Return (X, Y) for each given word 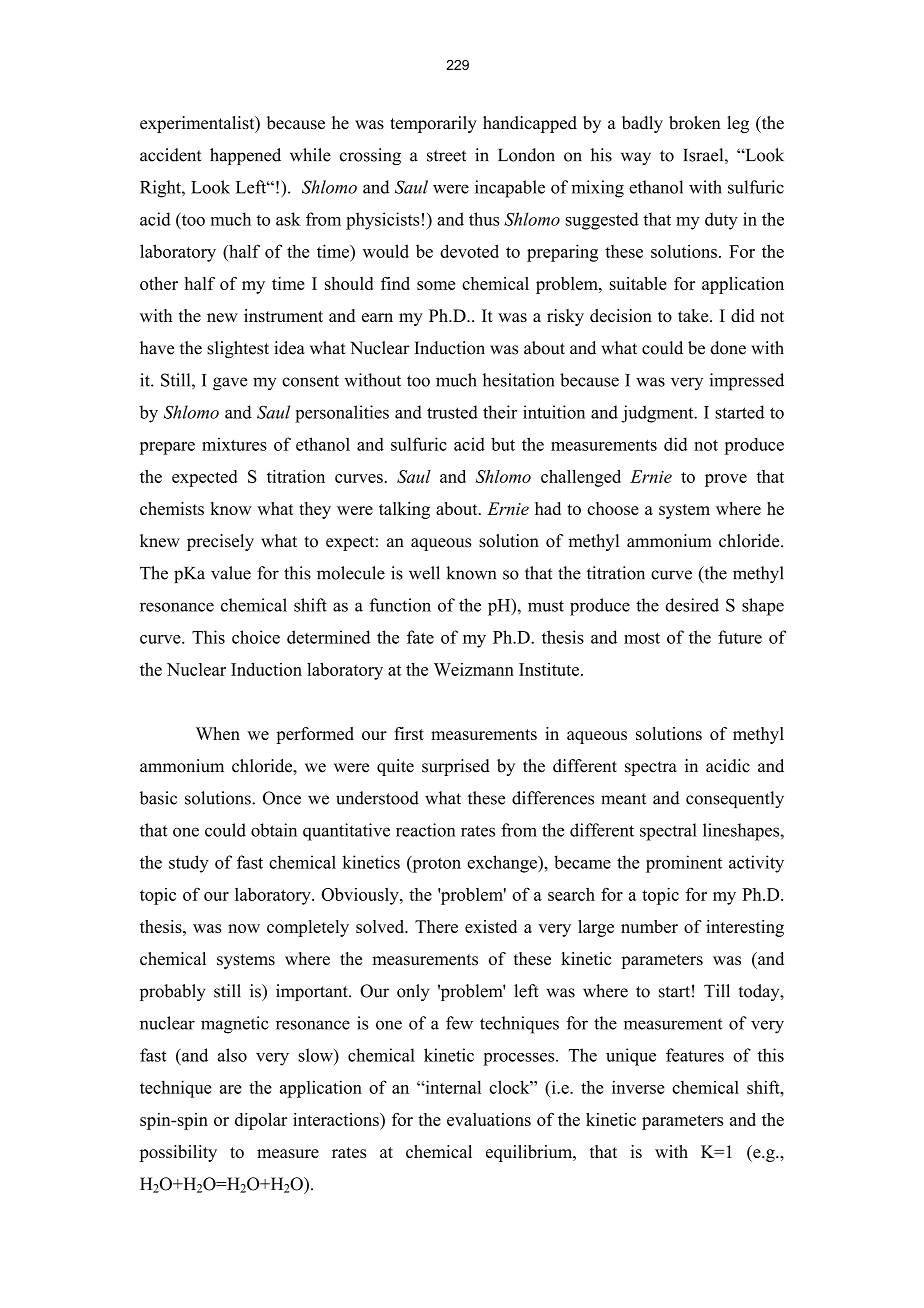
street (446, 156)
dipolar (261, 1121)
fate (420, 637)
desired (692, 605)
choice (256, 637)
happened (245, 156)
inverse (638, 1087)
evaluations (489, 1119)
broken (695, 123)
